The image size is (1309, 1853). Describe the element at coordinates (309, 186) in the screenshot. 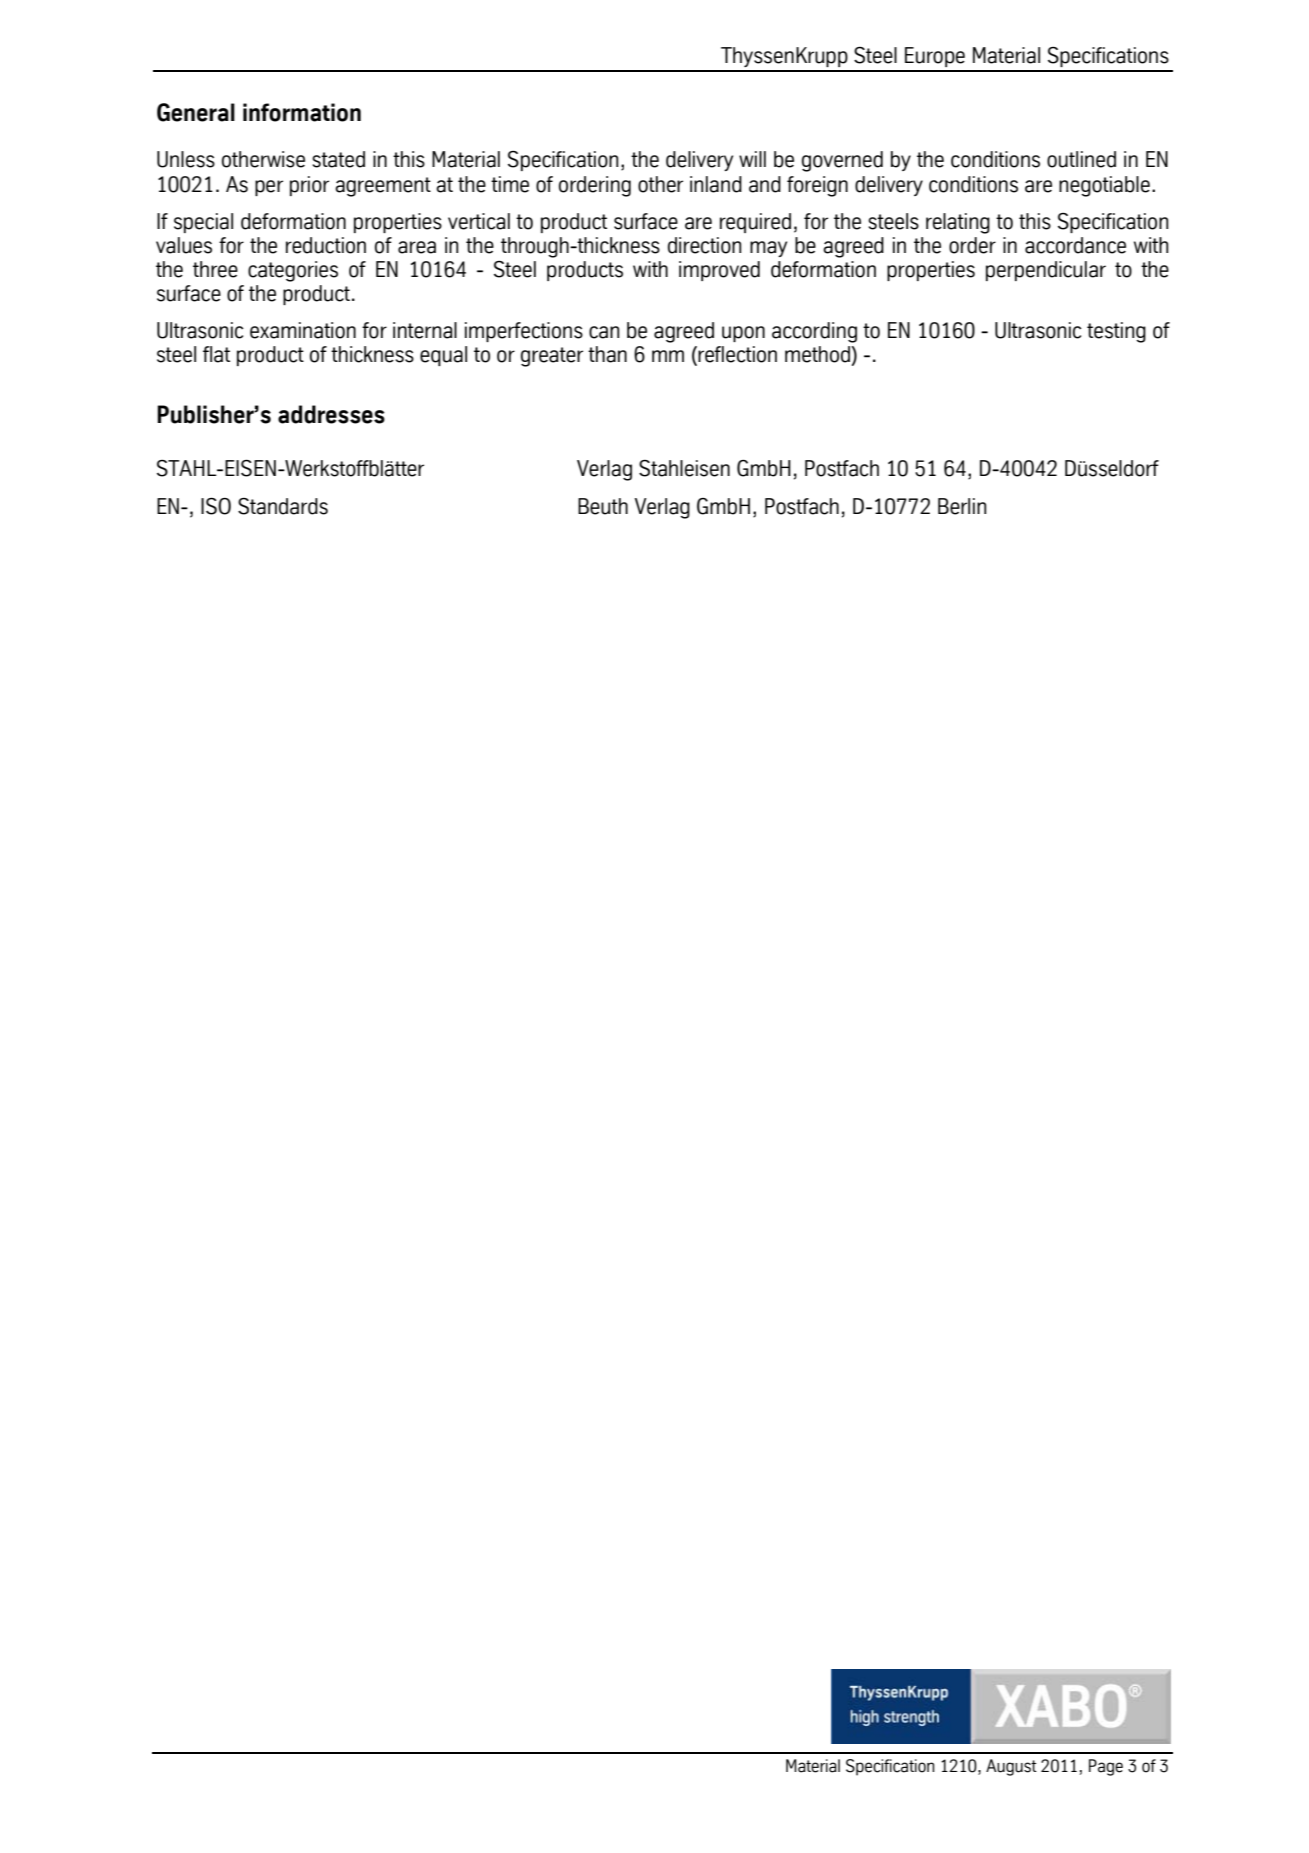

I see `prior` at that location.
